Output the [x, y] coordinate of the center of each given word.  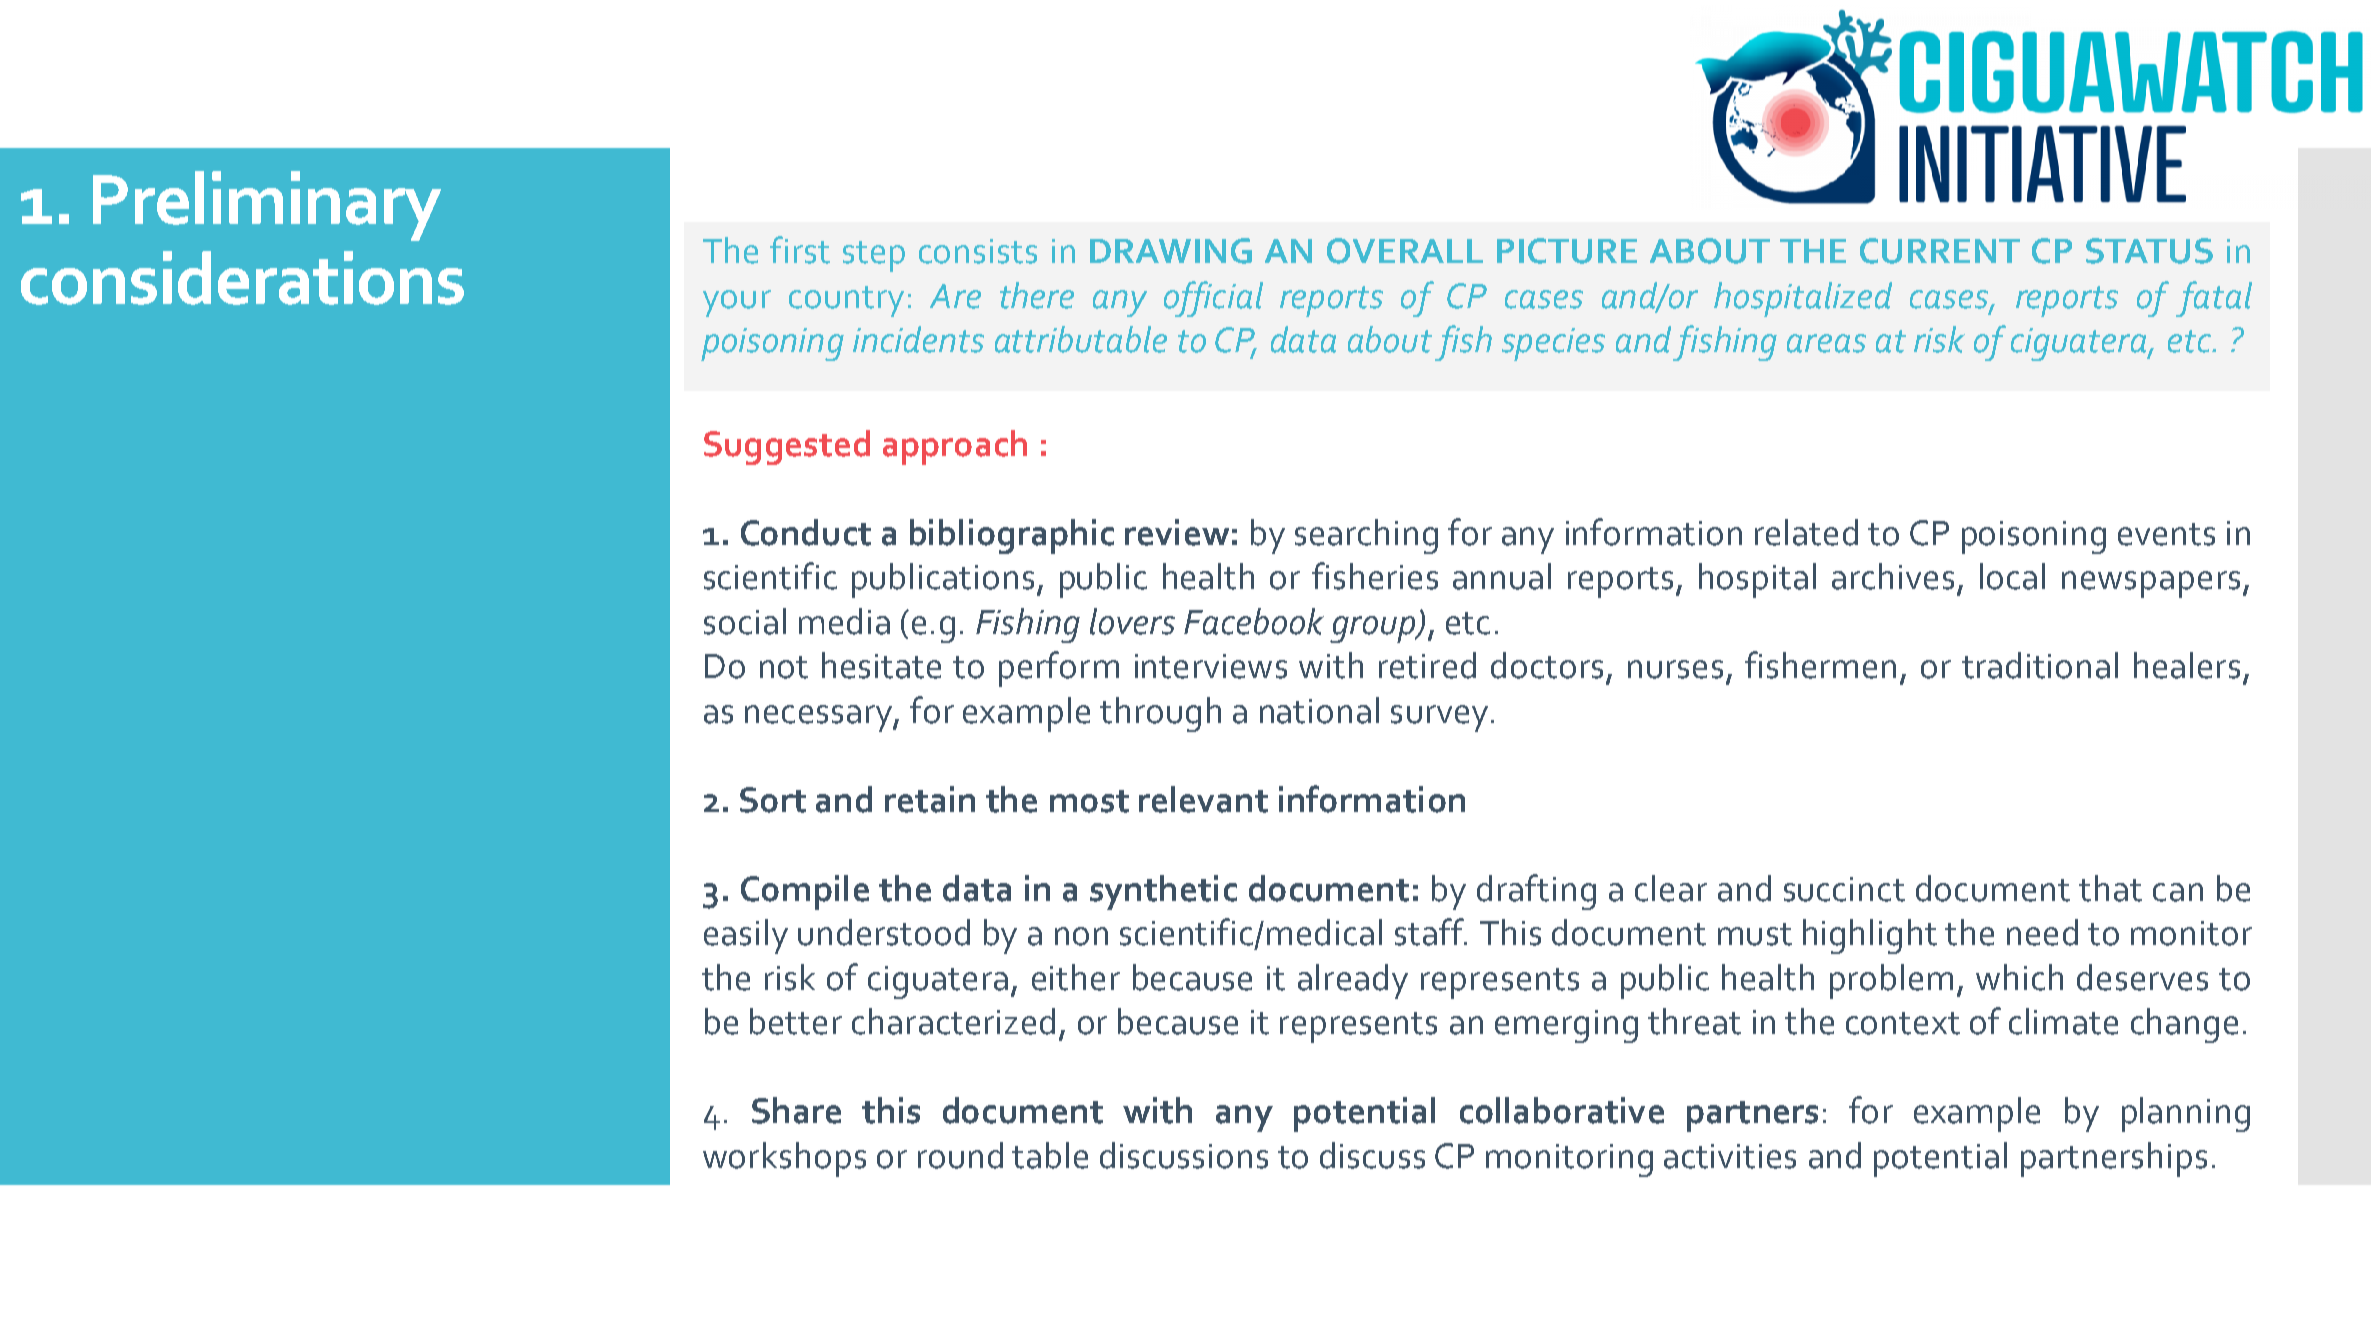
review [1177, 532]
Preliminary [267, 206]
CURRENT [1940, 251]
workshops [784, 1159]
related [1806, 532]
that [2110, 888]
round [960, 1155]
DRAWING [1171, 251]
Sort [773, 800]
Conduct [806, 532]
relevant [1203, 799]
